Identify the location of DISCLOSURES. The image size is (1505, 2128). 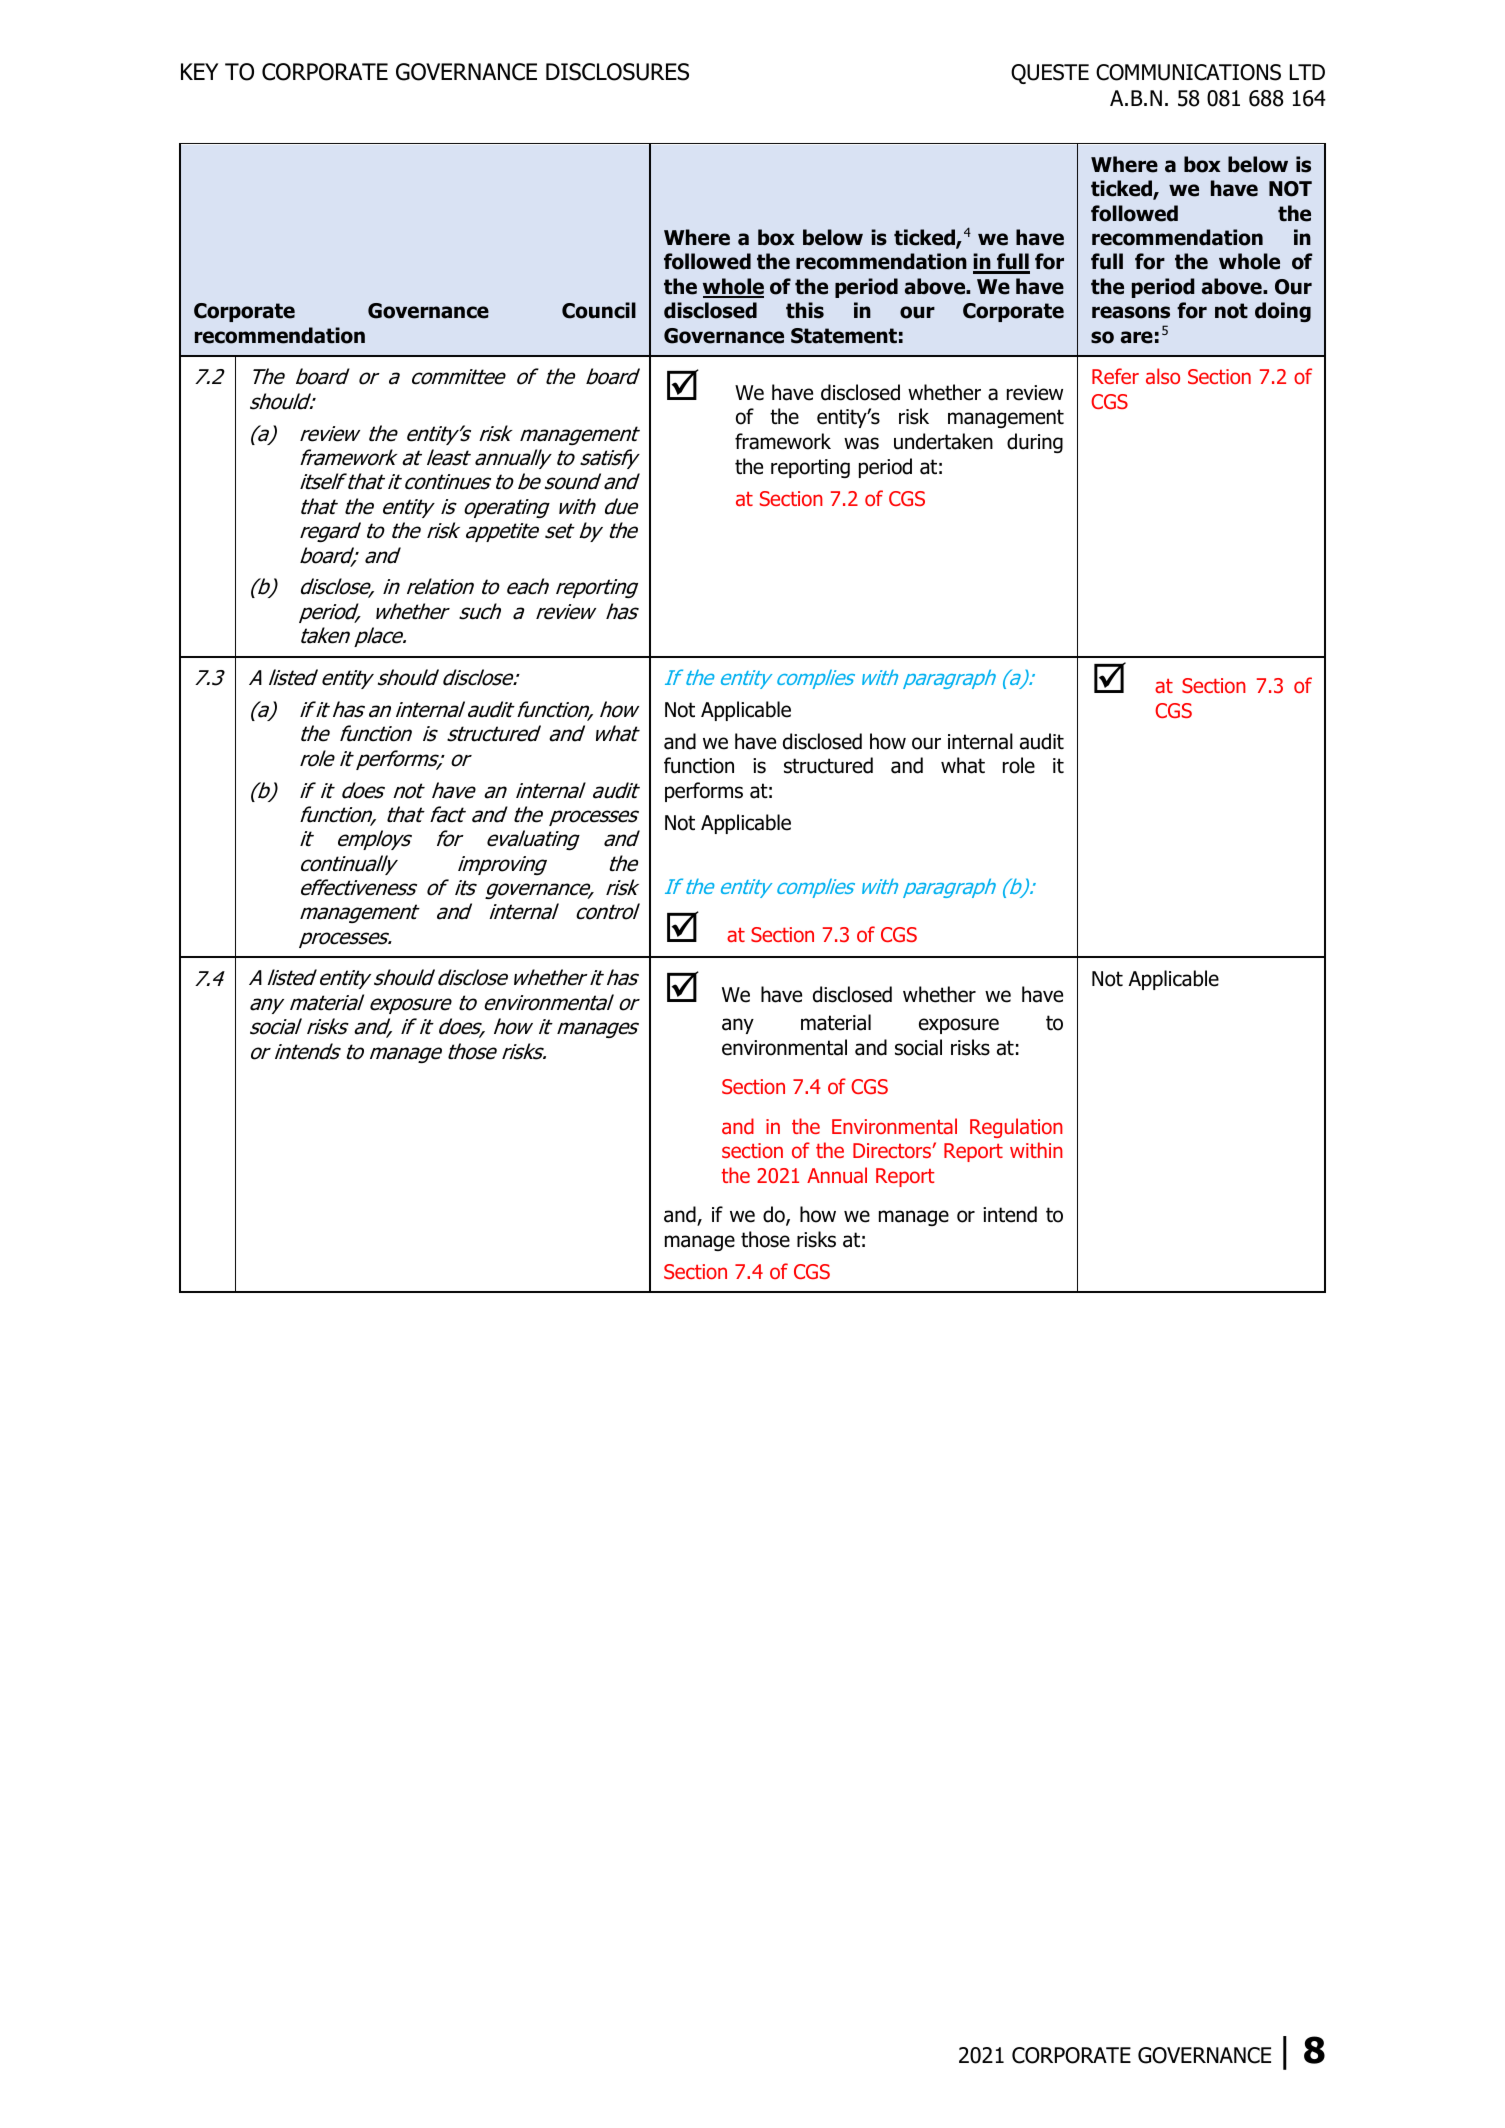
(617, 72).
